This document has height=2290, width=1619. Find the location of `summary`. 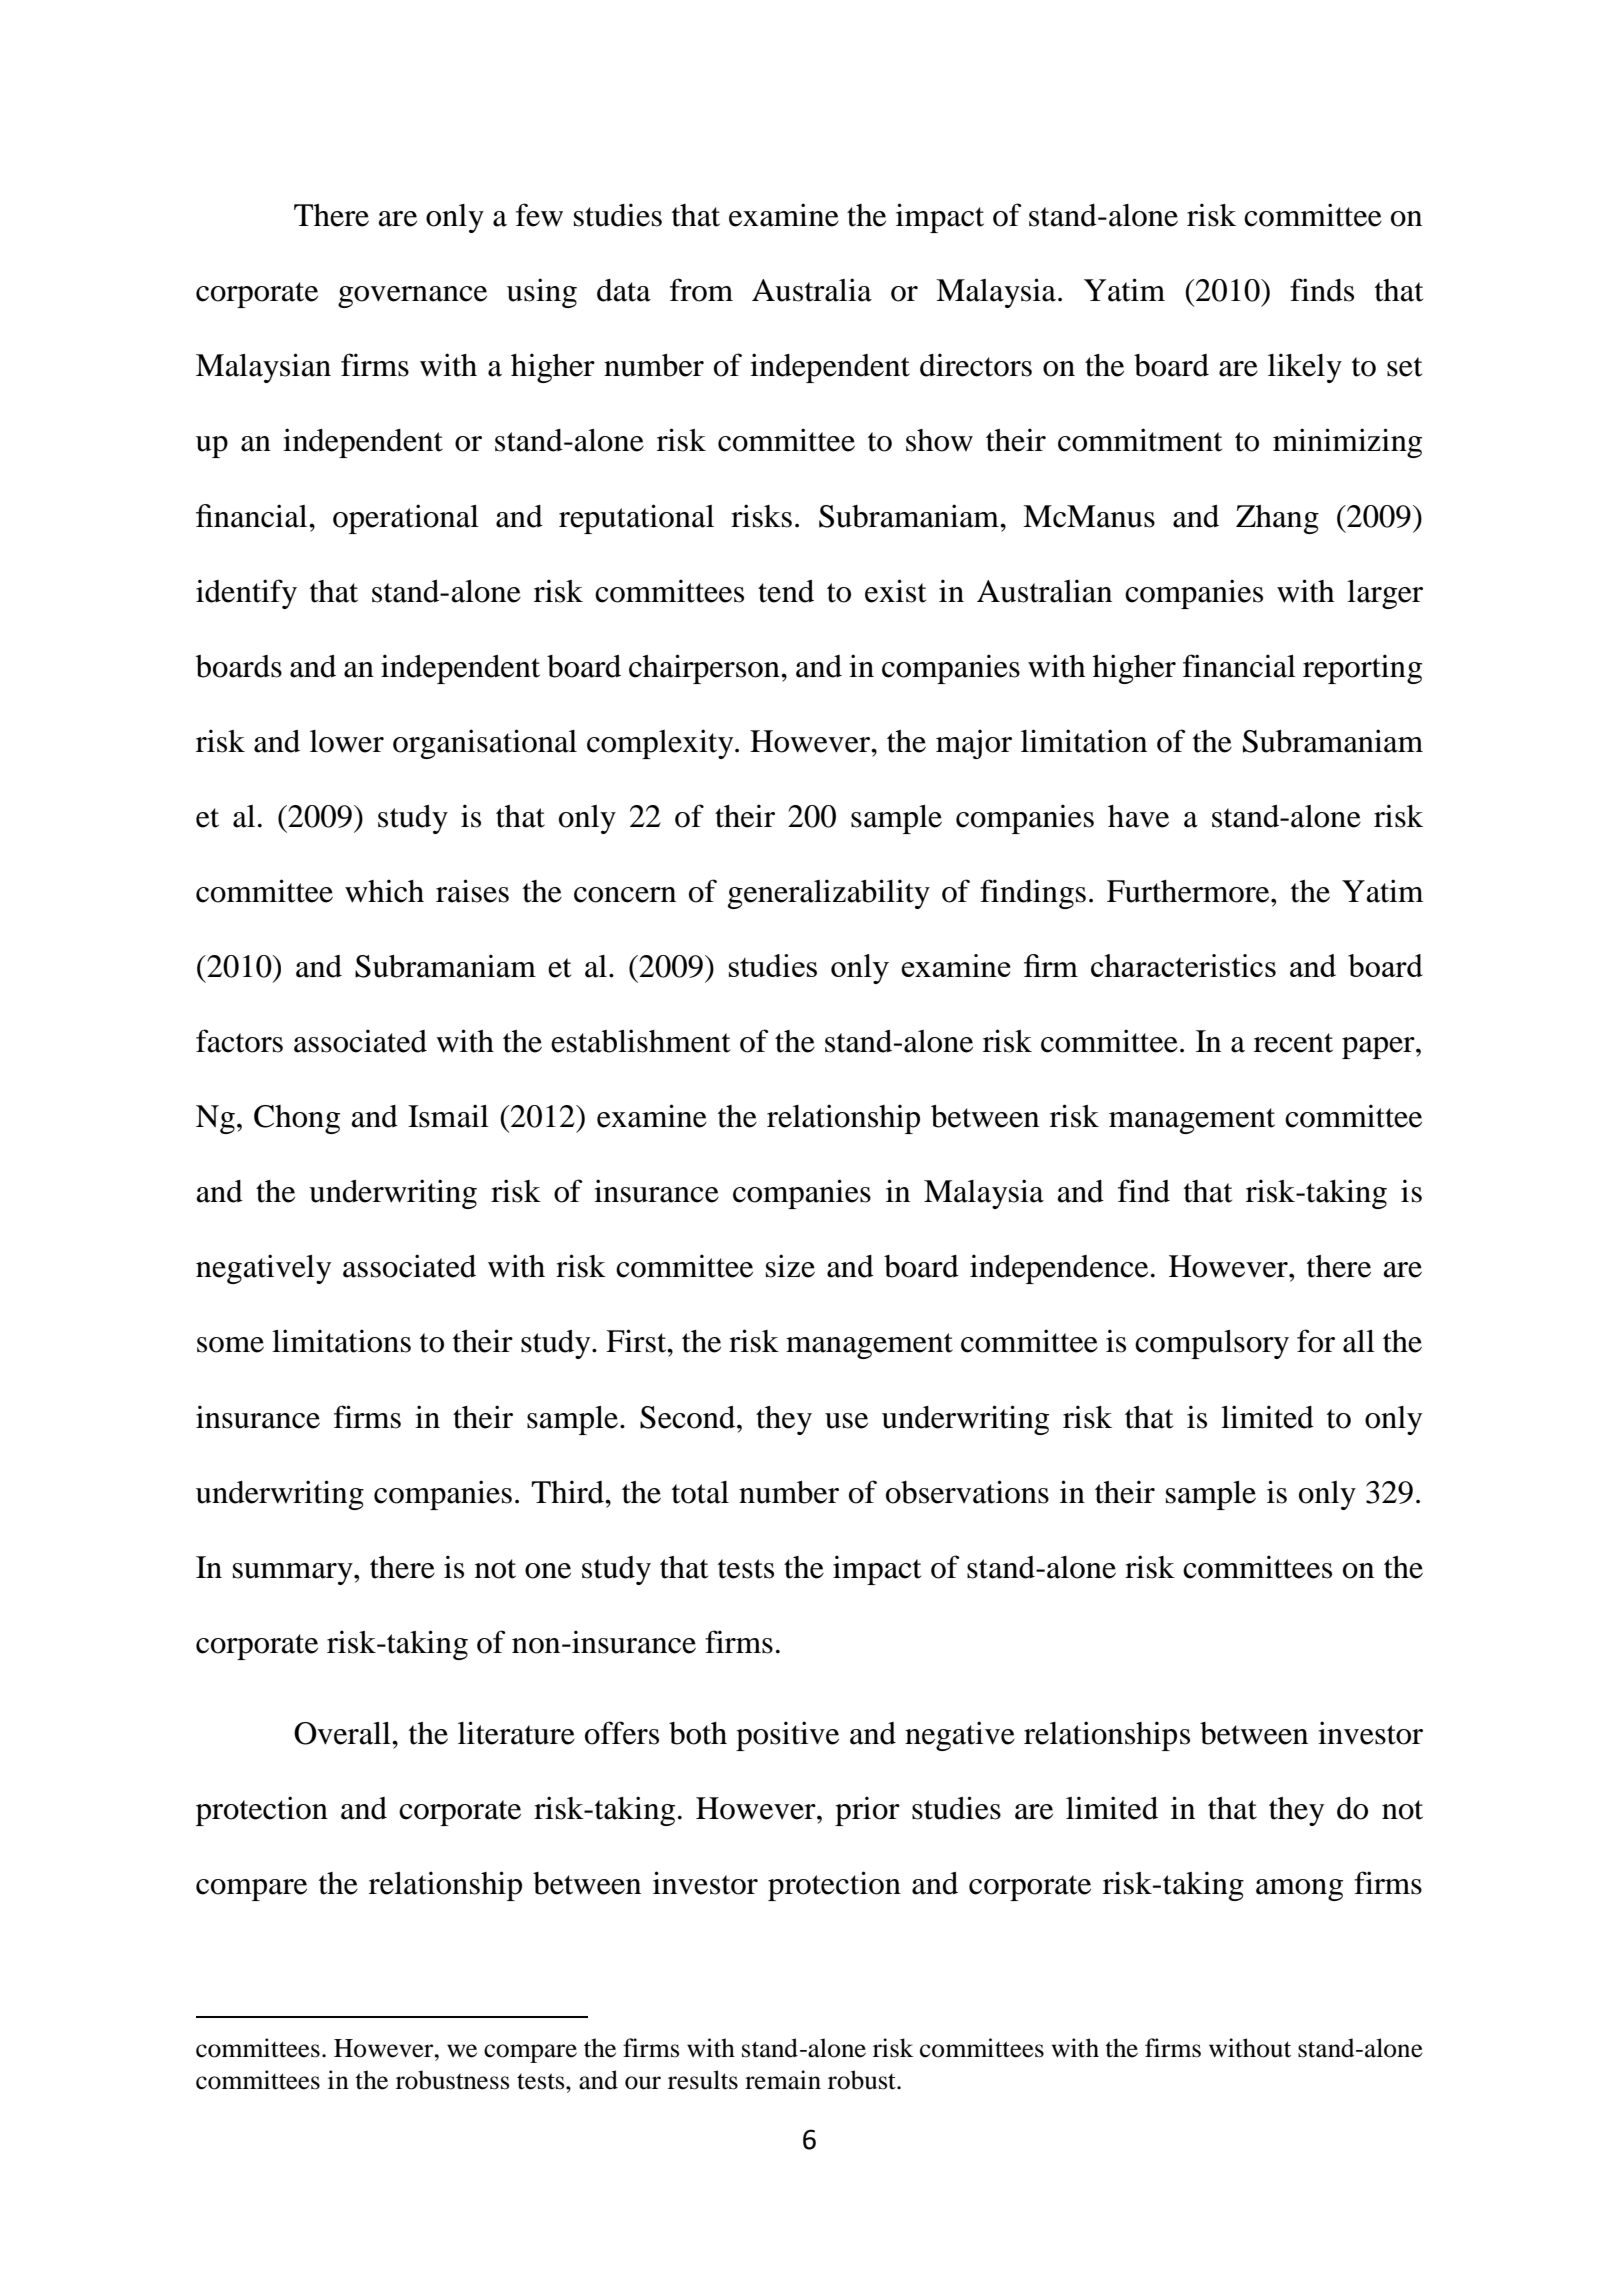

summary is located at coordinates (294, 1574).
